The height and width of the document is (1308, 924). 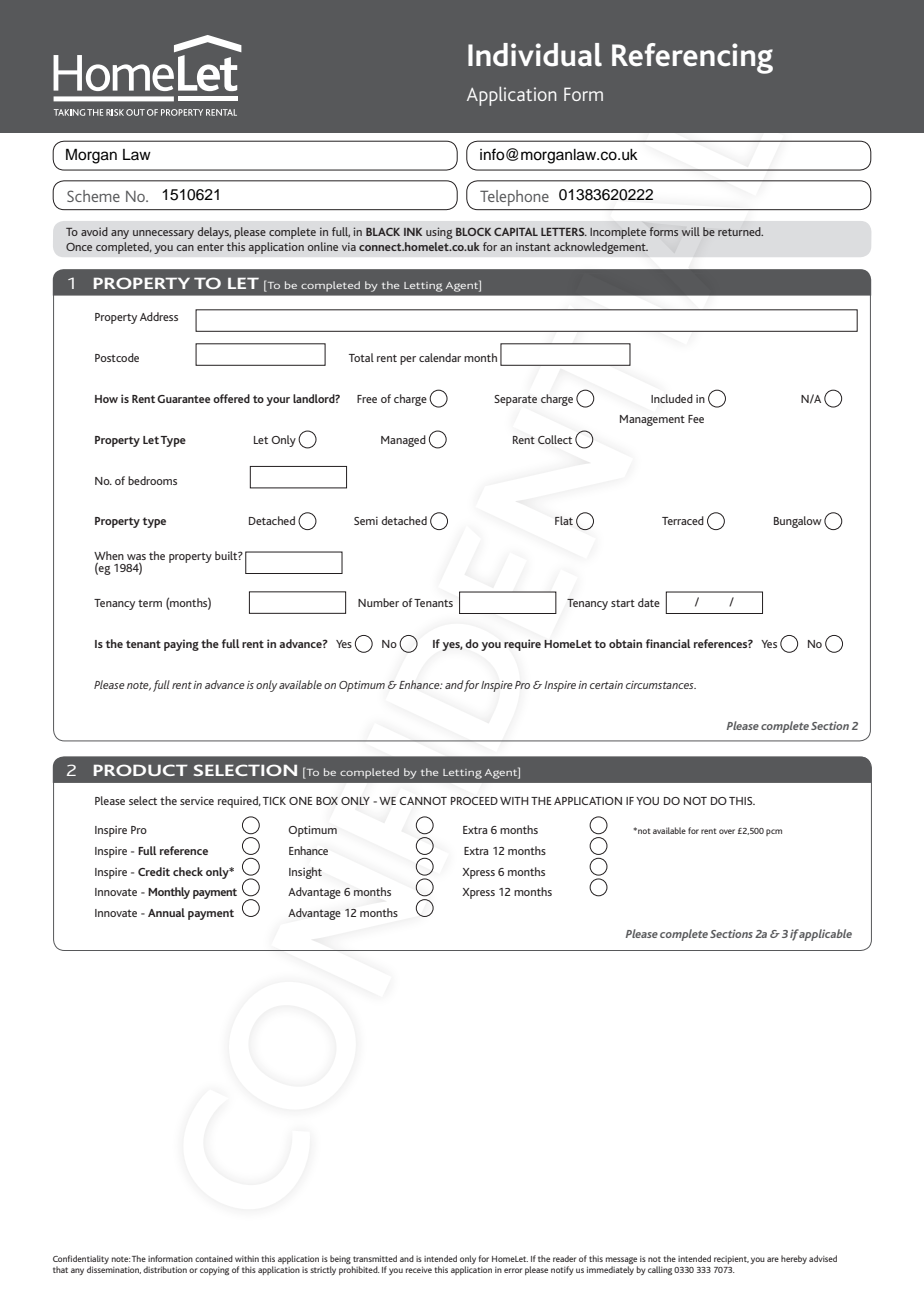 What do you see at coordinates (165, 1269) in the document?
I see `distribution` at bounding box center [165, 1269].
